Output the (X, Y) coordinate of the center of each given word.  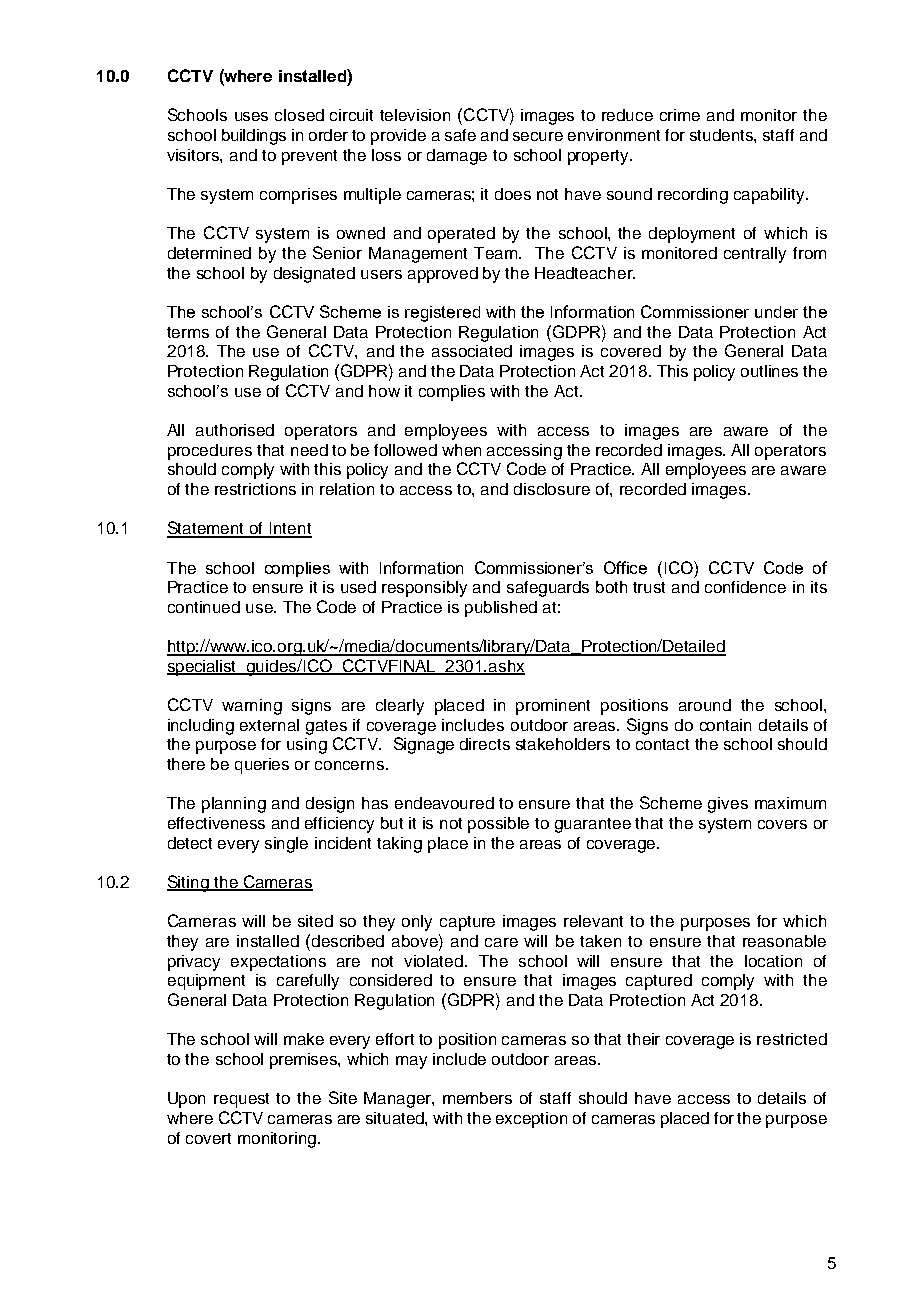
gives (728, 805)
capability (770, 196)
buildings (254, 137)
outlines (769, 371)
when (461, 450)
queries (262, 766)
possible (498, 825)
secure (538, 136)
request (241, 1100)
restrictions (255, 489)
